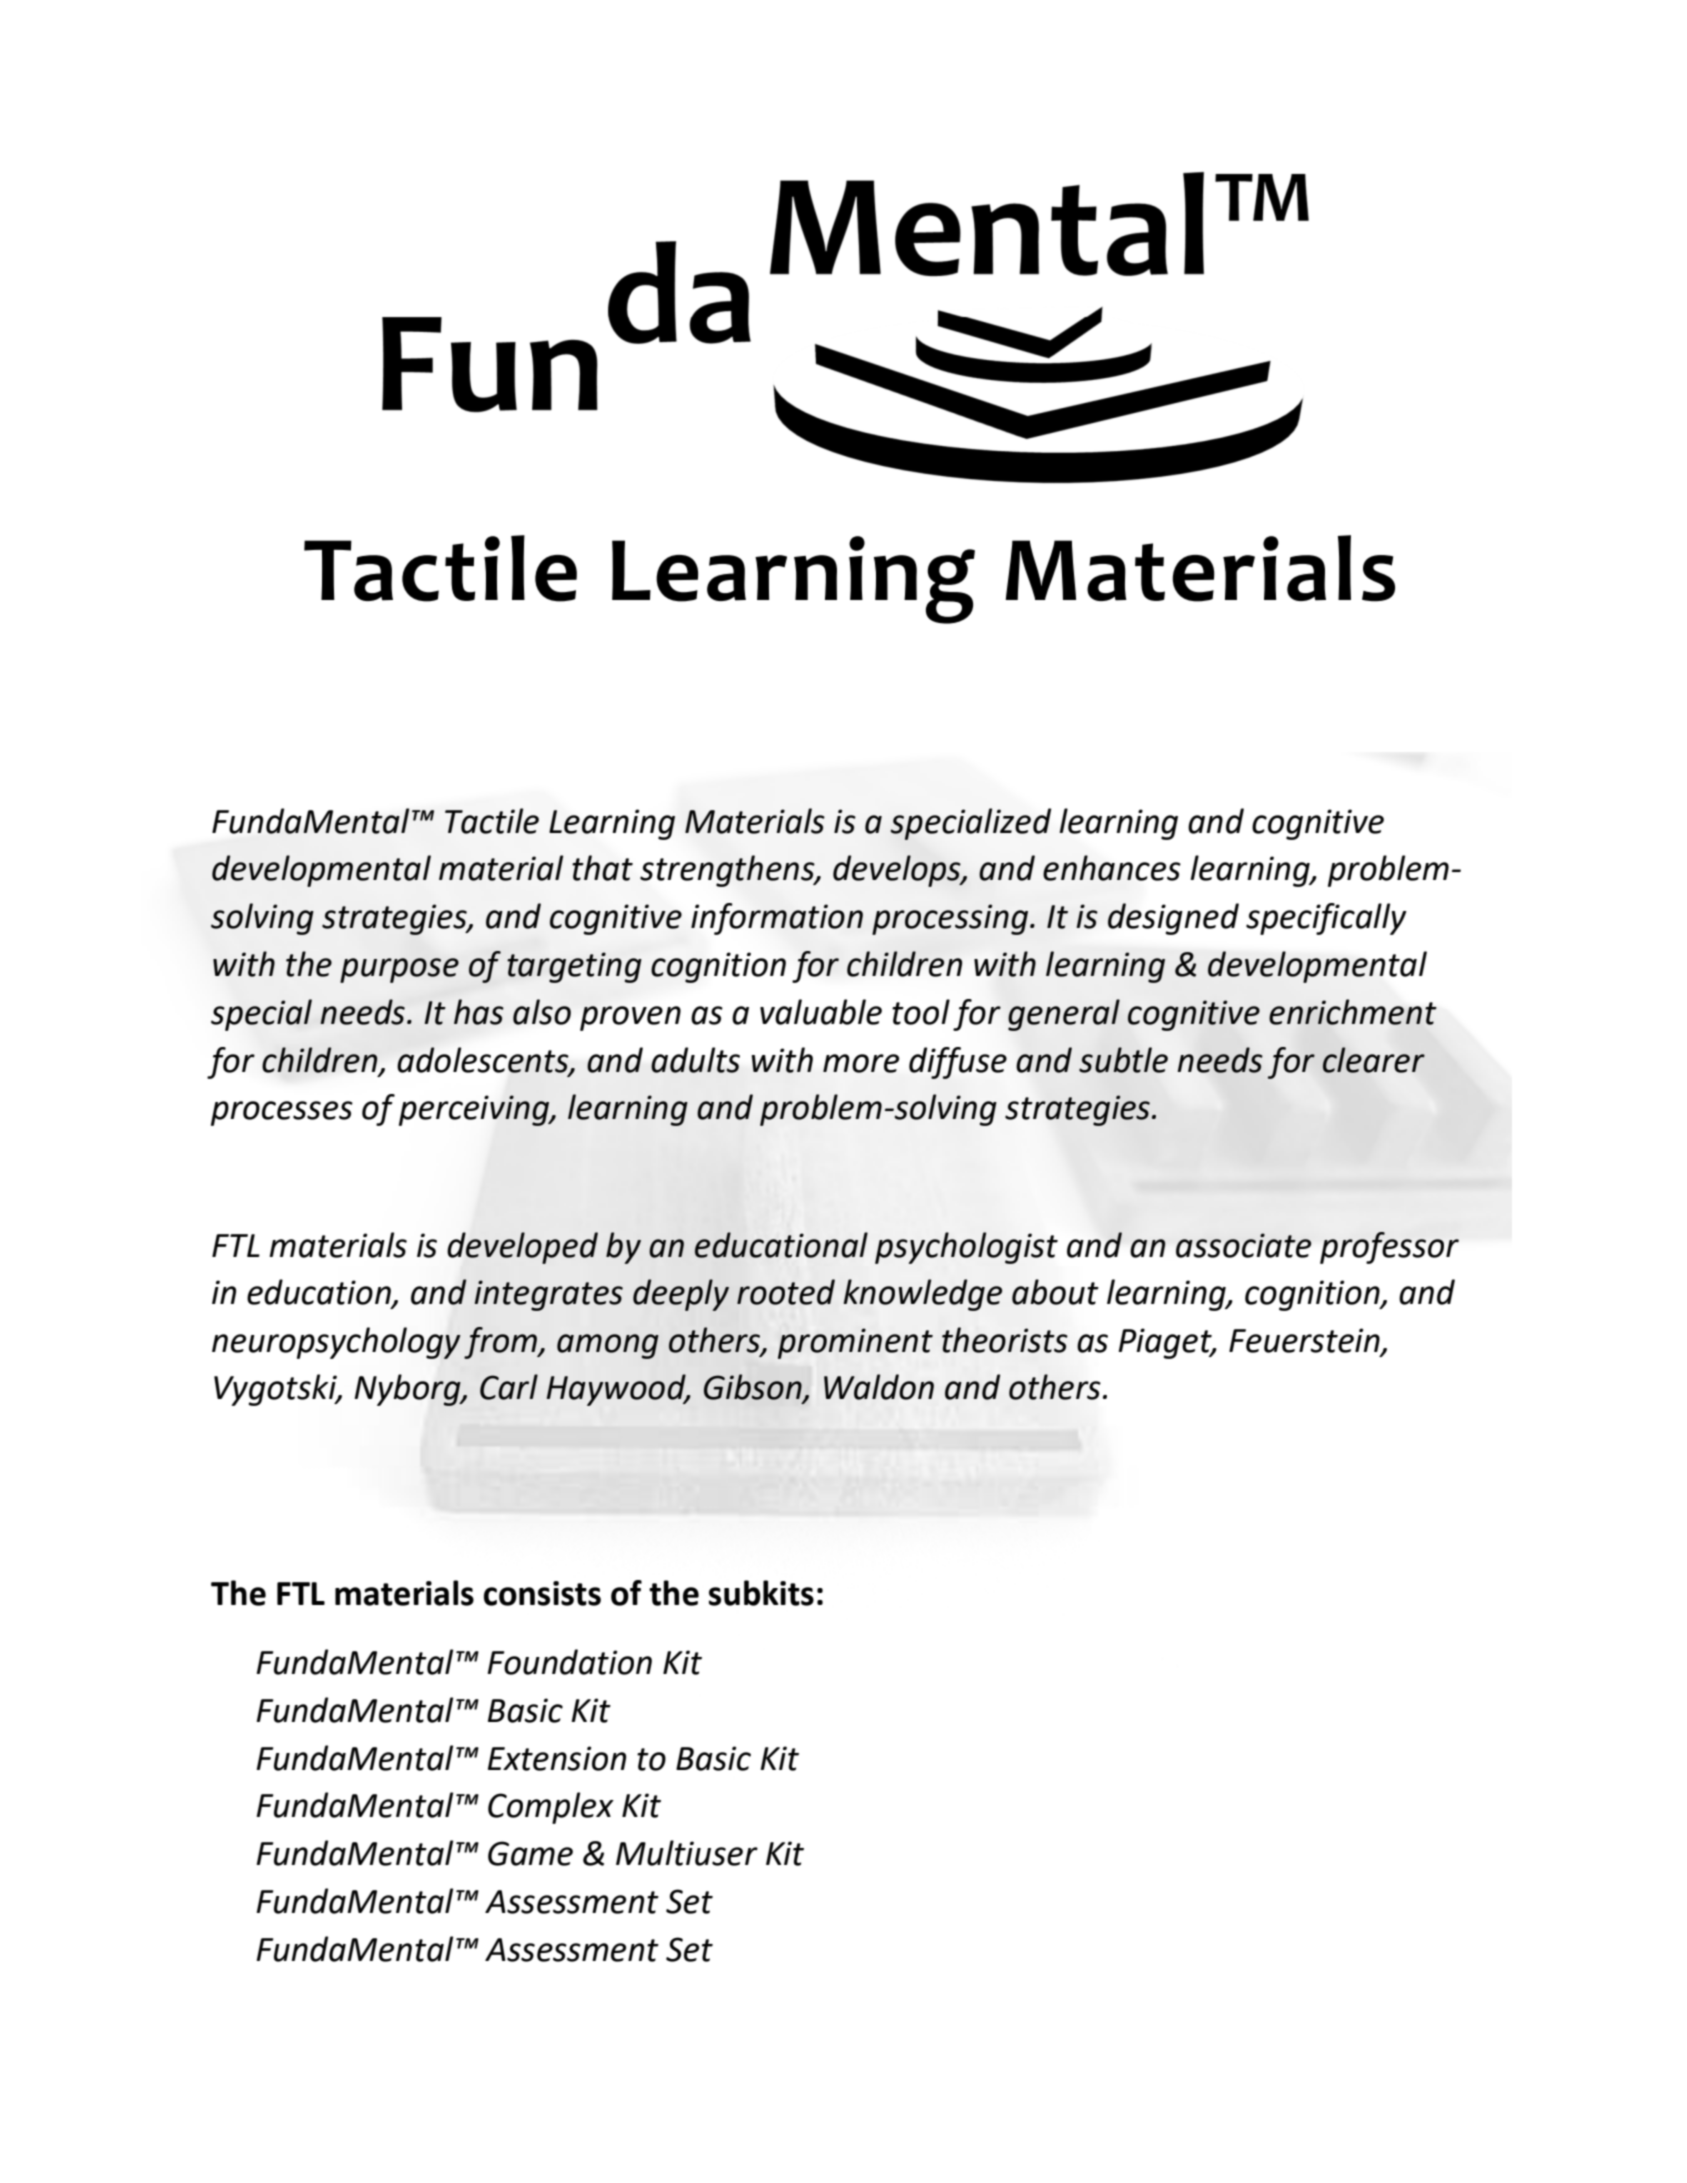 This screenshot has height=2183, width=1687. I want to click on specifically, so click(1326, 919).
